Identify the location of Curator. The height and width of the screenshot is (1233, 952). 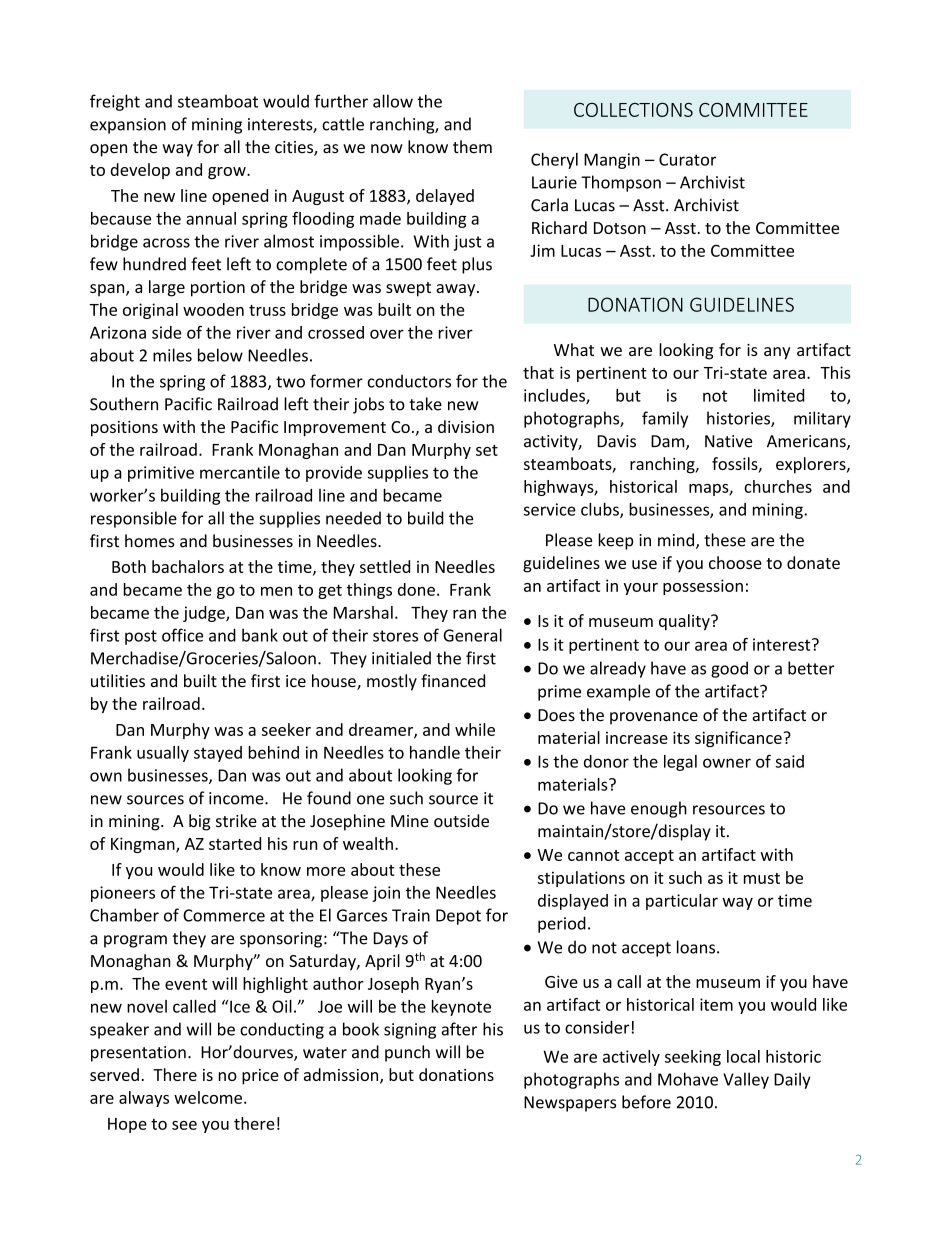
(687, 159).
